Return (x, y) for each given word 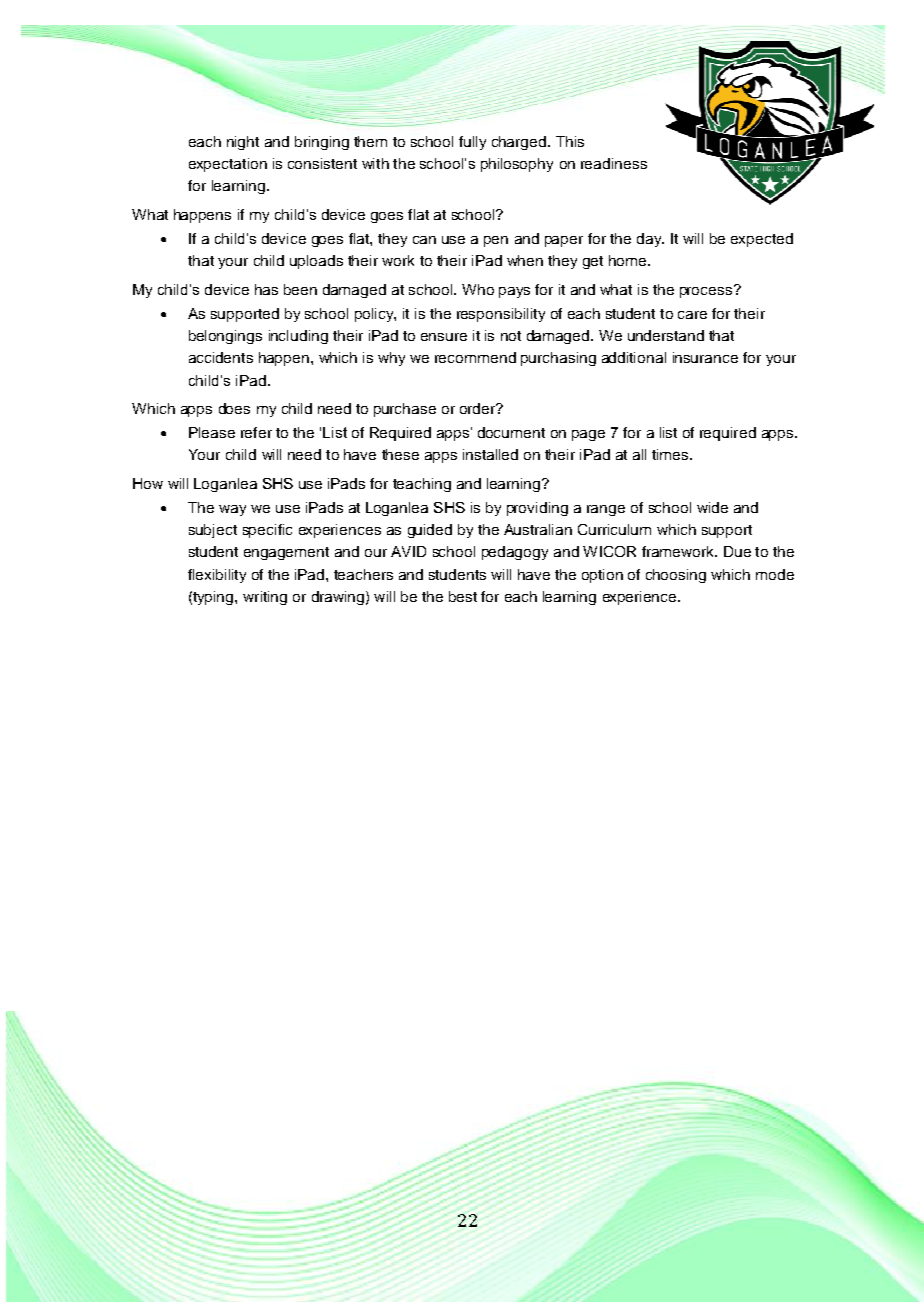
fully (472, 143)
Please (212, 432)
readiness (614, 163)
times (671, 454)
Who (478, 289)
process (707, 291)
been (300, 289)
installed (490, 454)
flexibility (217, 576)
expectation (228, 165)
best (463, 596)
